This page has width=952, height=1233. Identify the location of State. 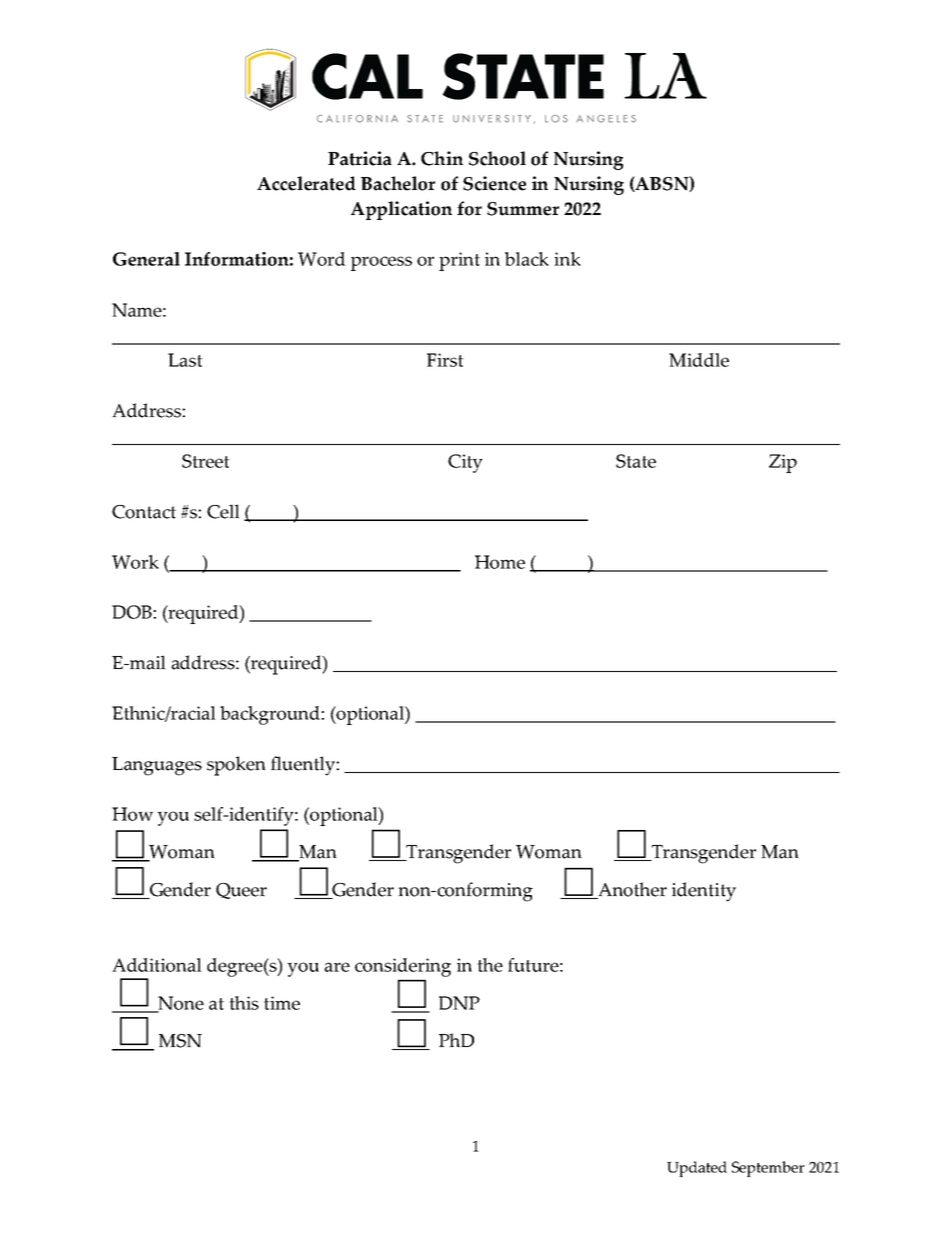
(636, 461).
